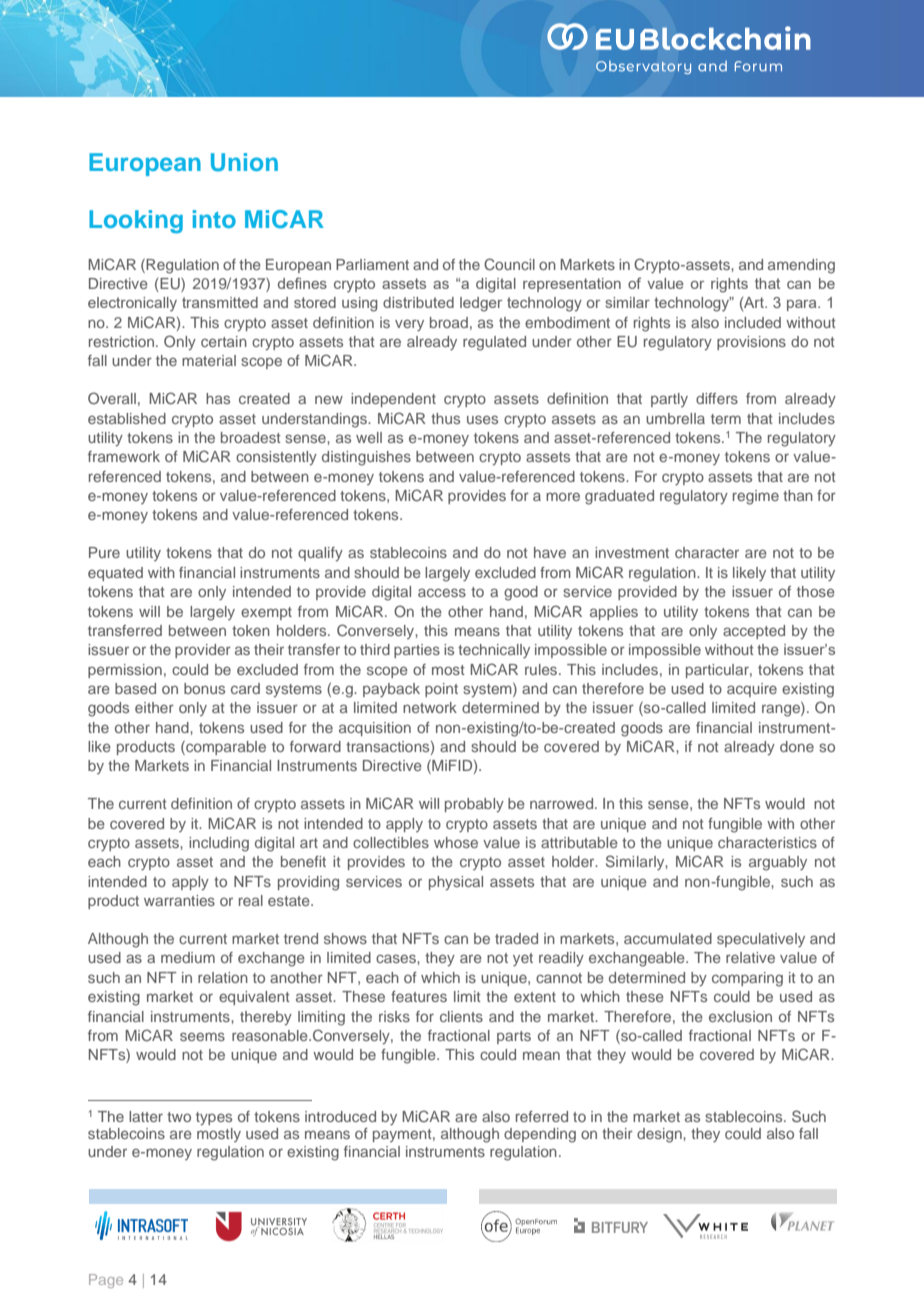 This screenshot has width=924, height=1308. What do you see at coordinates (115, 574) in the screenshot?
I see `equated` at bounding box center [115, 574].
